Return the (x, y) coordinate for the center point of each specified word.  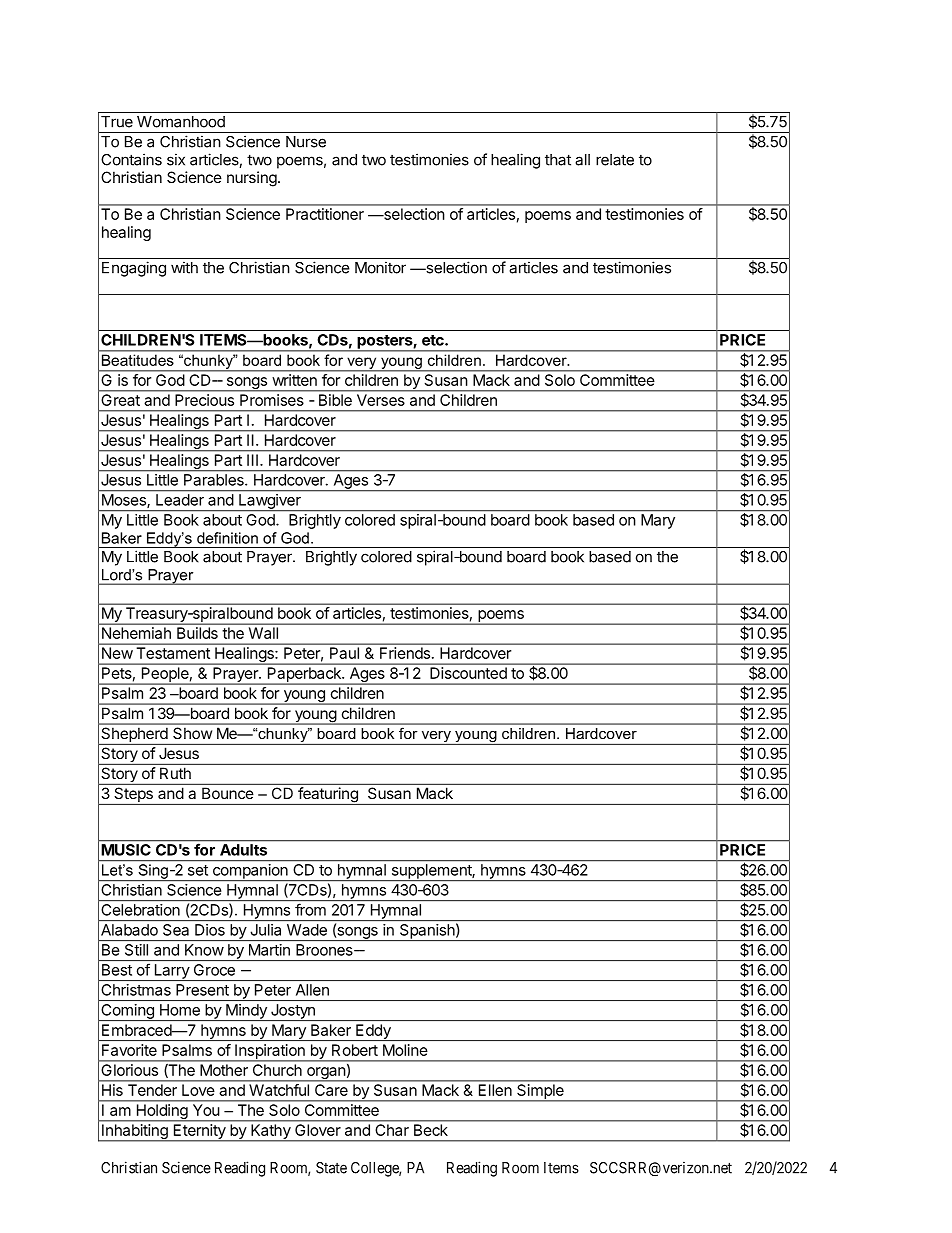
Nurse (306, 142)
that (558, 160)
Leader (180, 500)
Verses (381, 400)
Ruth (175, 773)
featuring (328, 796)
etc (434, 340)
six (176, 159)
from (310, 910)
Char (392, 1130)
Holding (162, 1112)
